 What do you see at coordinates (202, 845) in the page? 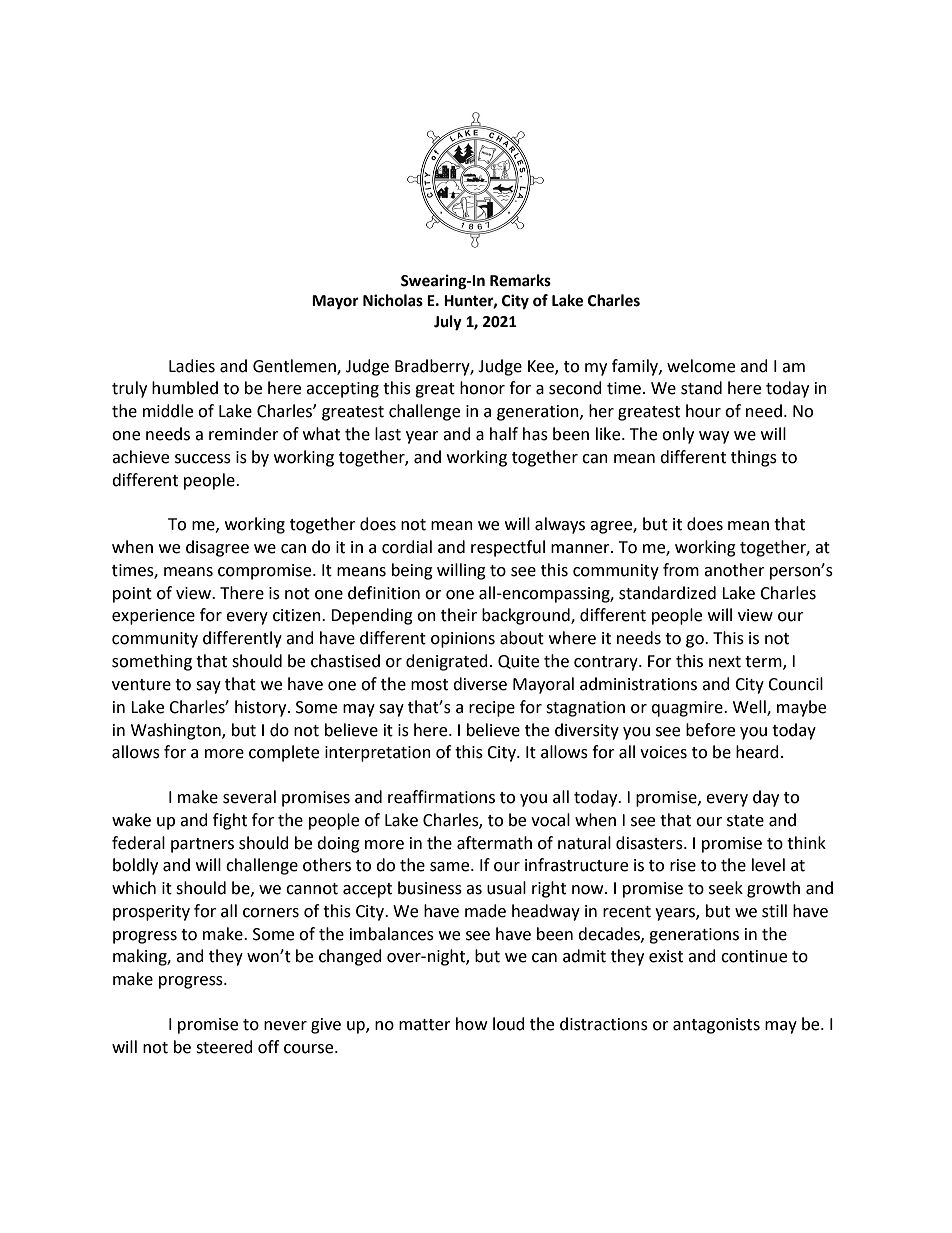
I see `partners` at bounding box center [202, 845].
